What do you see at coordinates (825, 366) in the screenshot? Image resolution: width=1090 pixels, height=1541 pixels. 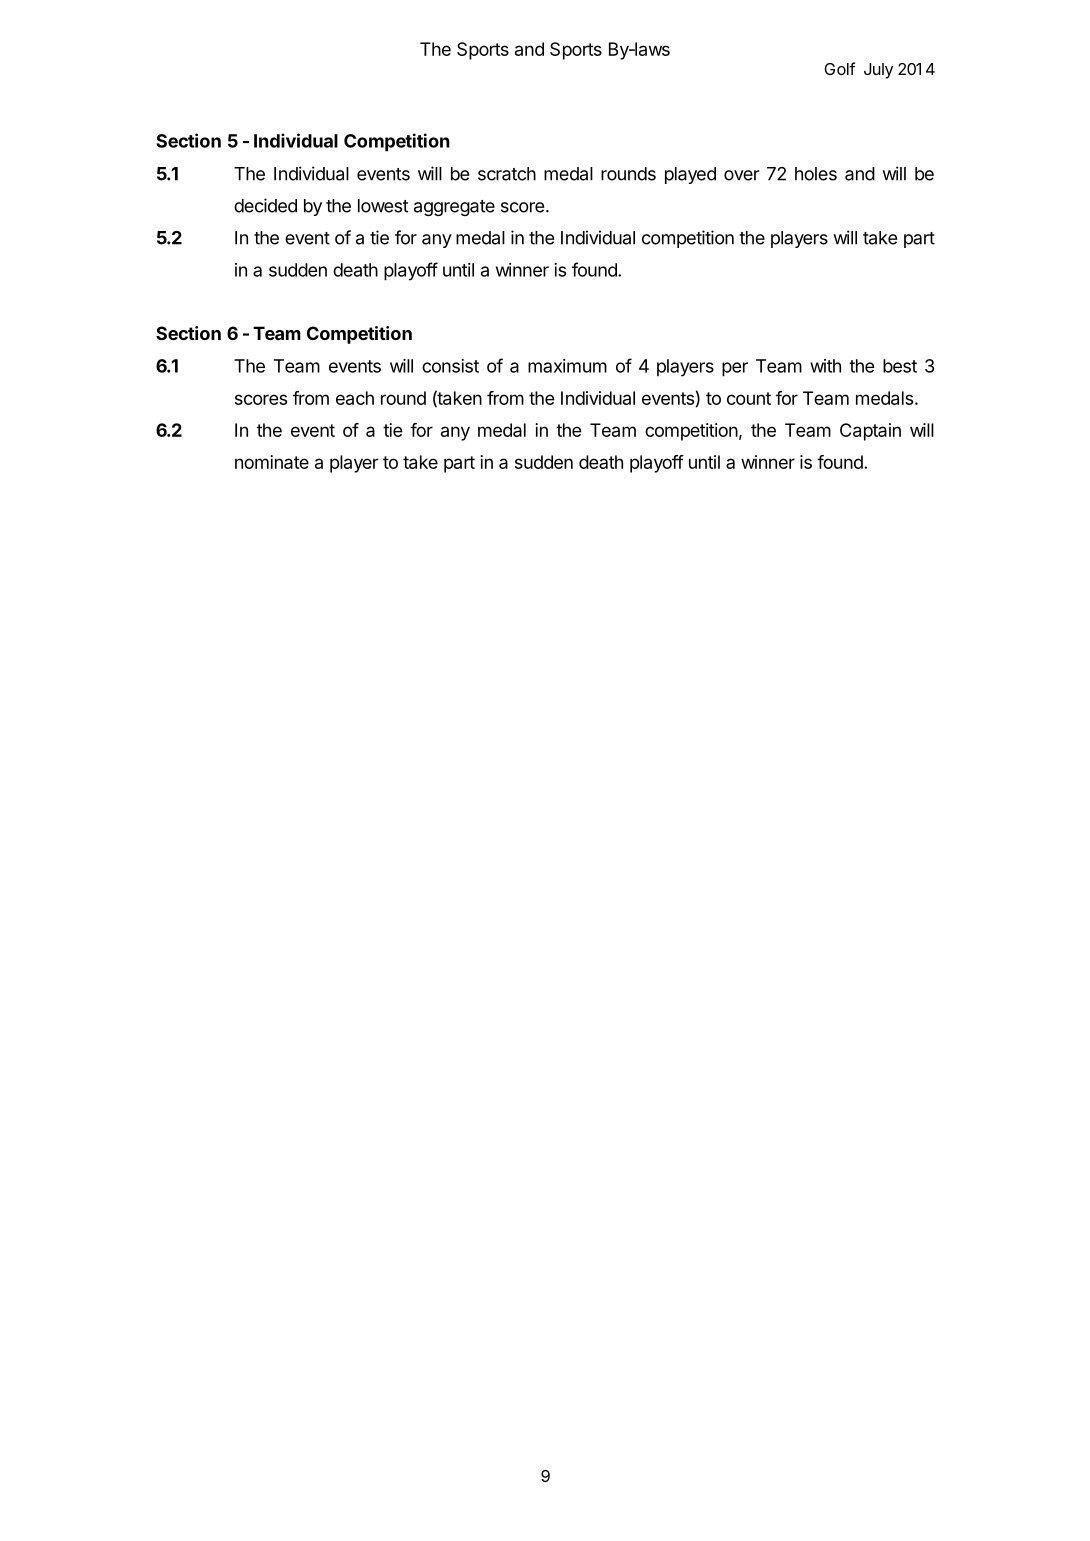 I see `with` at bounding box center [825, 366].
